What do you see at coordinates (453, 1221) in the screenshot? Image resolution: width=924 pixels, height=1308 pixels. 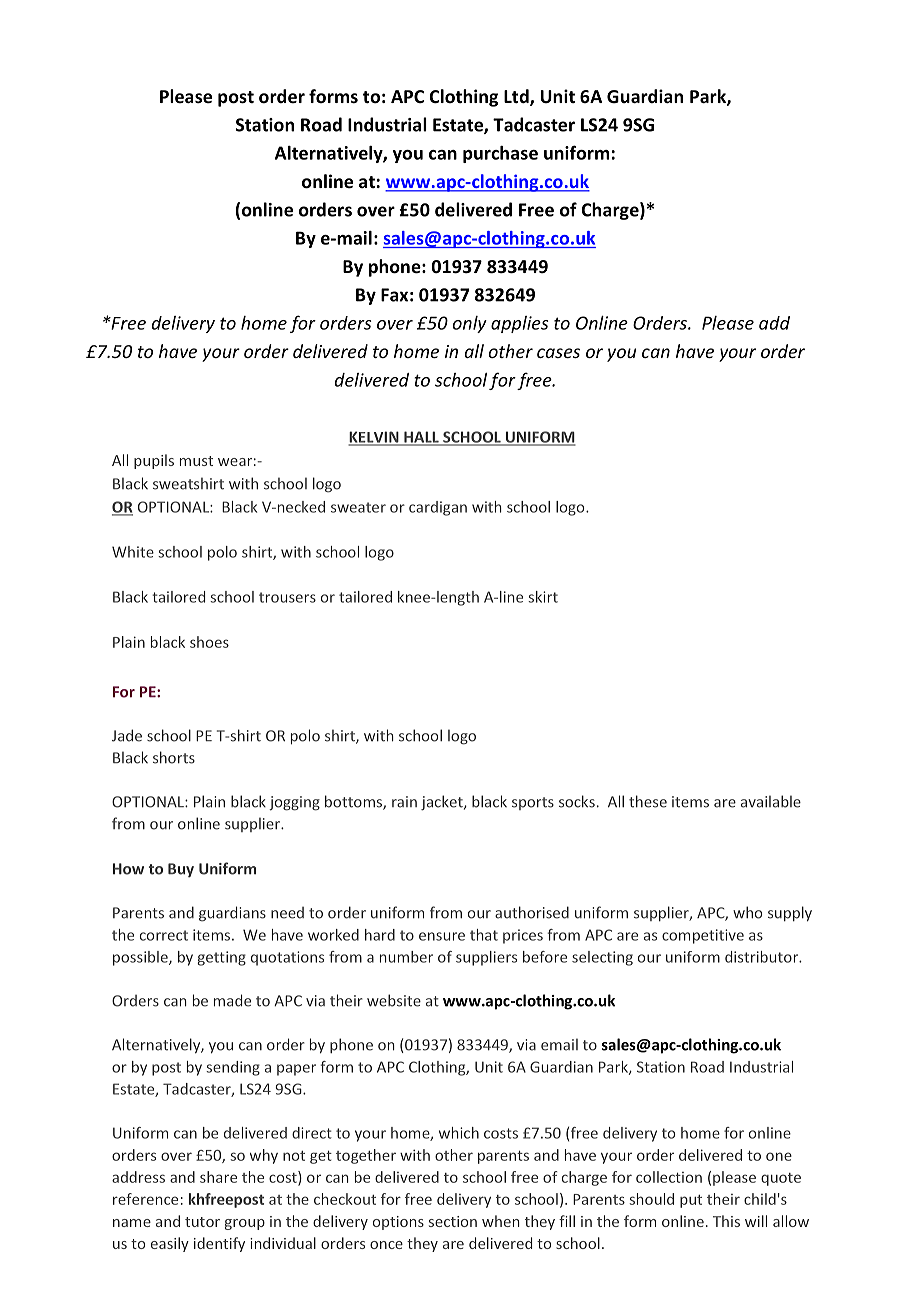 I see `section` at bounding box center [453, 1221].
